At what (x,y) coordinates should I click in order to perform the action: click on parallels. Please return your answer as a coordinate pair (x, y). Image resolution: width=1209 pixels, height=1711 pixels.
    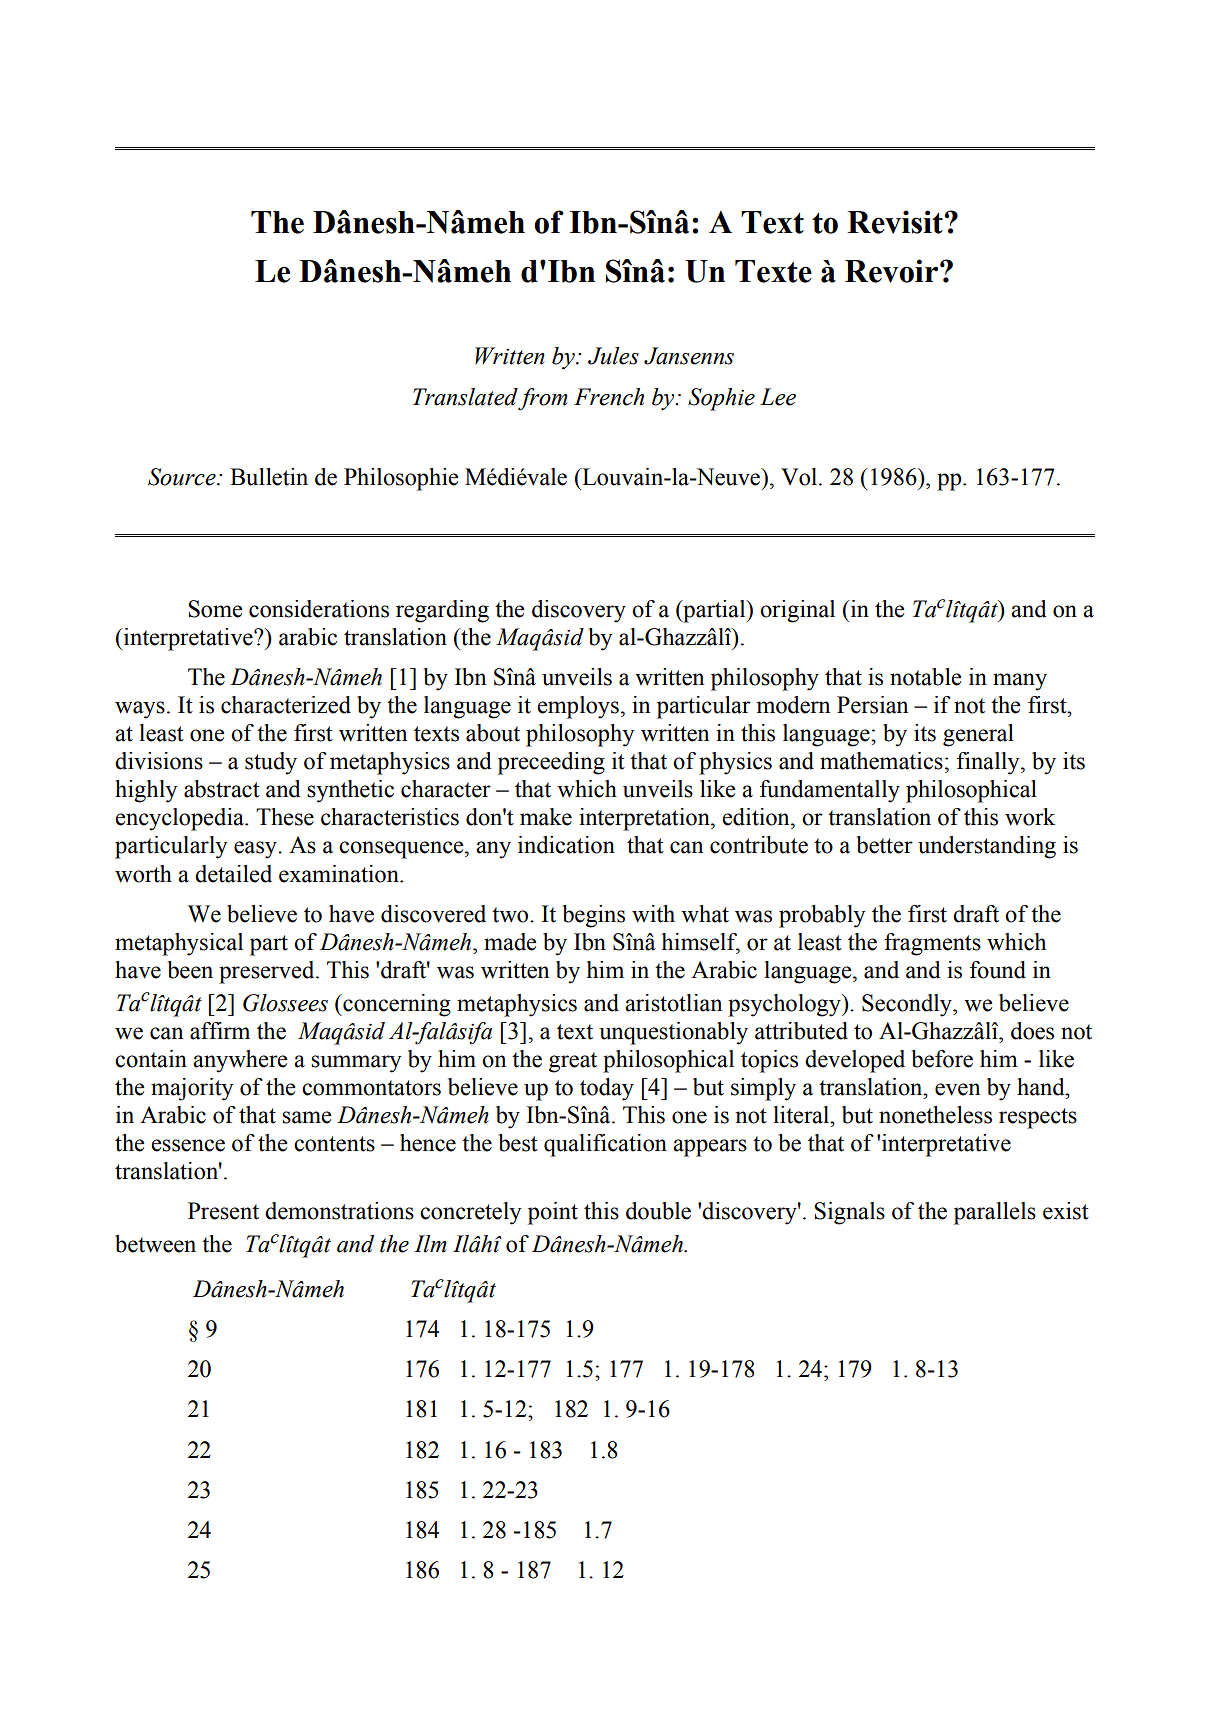
    Looking at the image, I should click on (995, 1213).
